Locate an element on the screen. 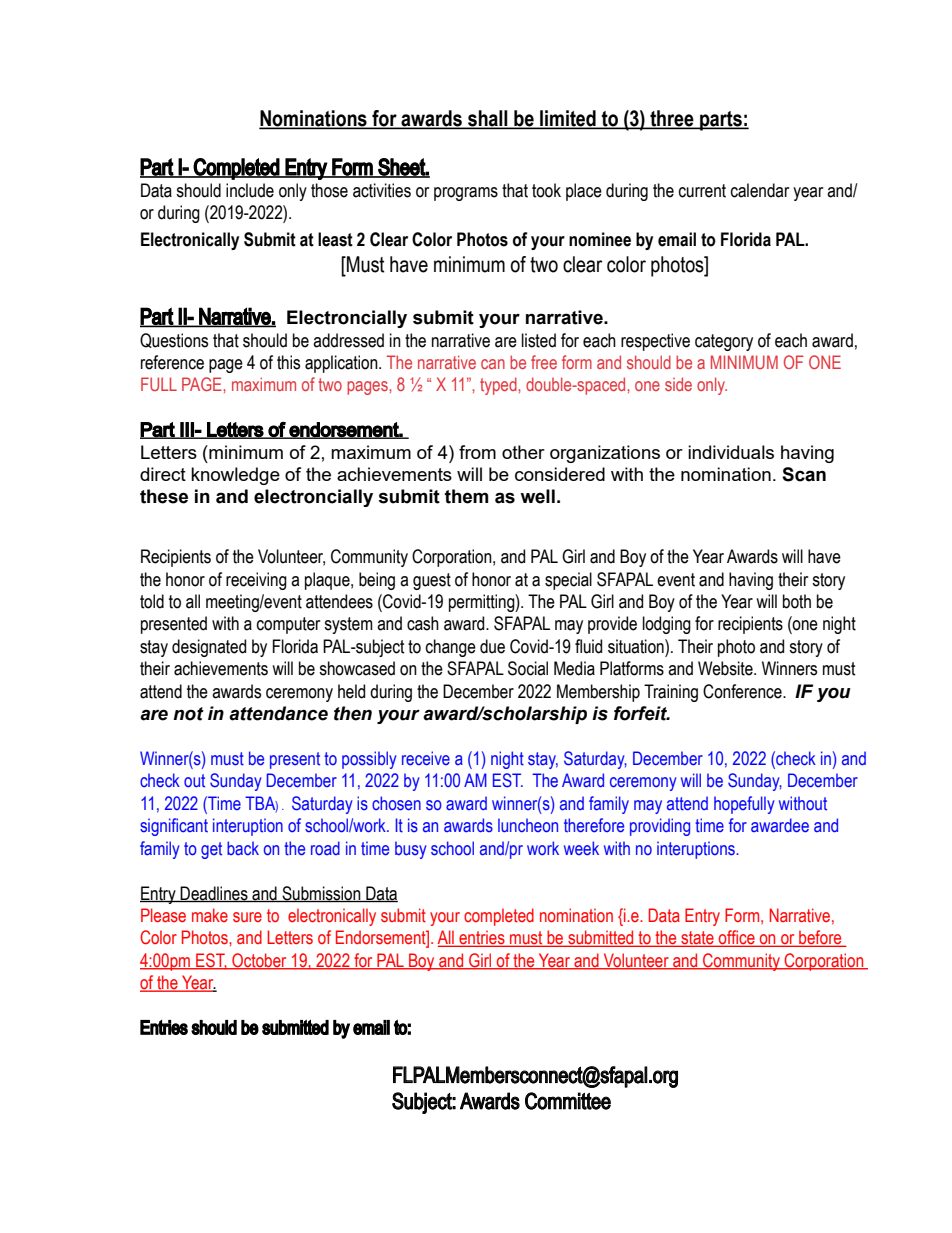  individuals is located at coordinates (731, 452).
